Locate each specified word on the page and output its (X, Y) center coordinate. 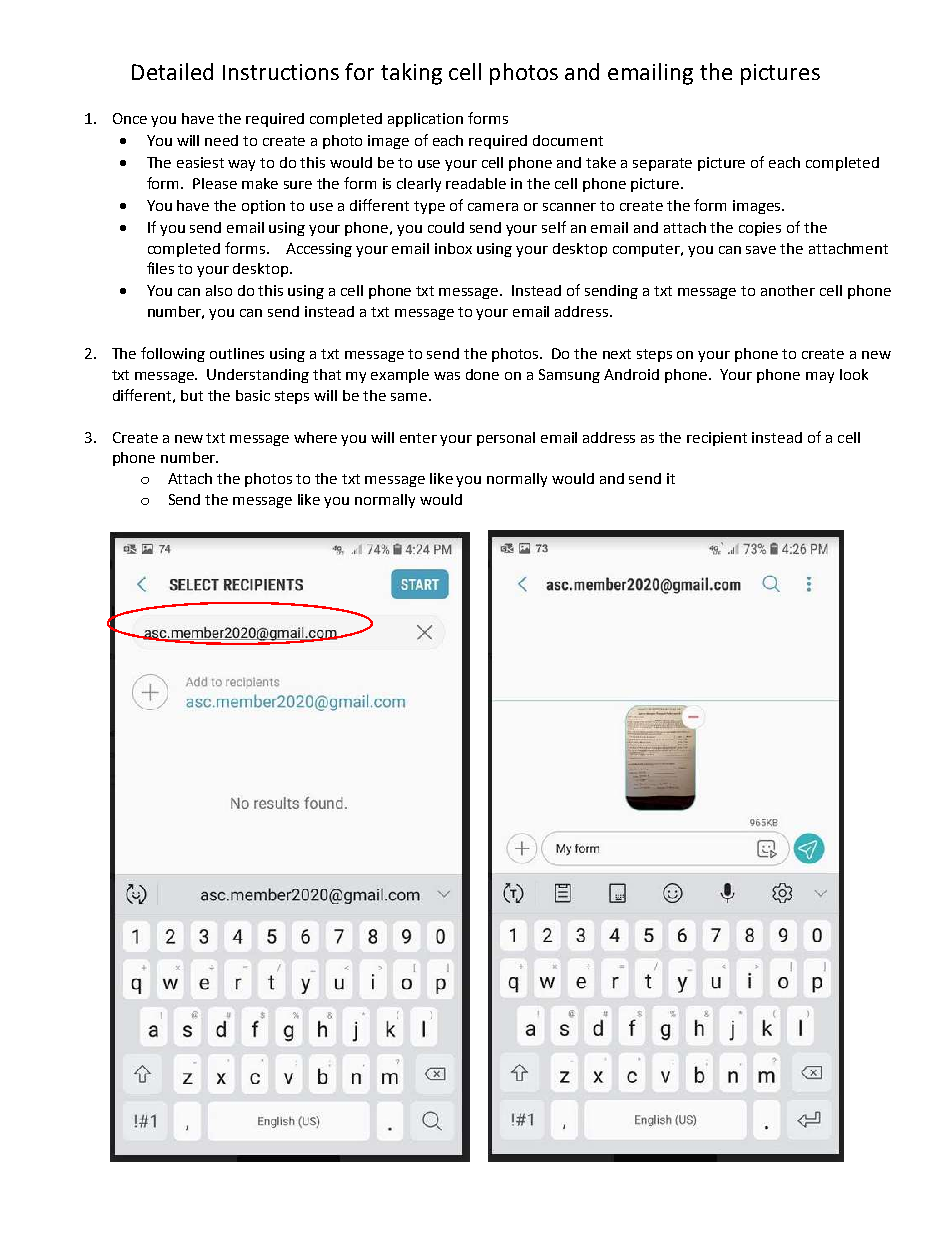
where (315, 437)
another (788, 290)
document (568, 140)
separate (662, 164)
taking (411, 74)
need (221, 140)
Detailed (172, 71)
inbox (453, 248)
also (219, 290)
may (820, 377)
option (263, 207)
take (601, 162)
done (482, 374)
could (446, 227)
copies (760, 229)
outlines (237, 353)
